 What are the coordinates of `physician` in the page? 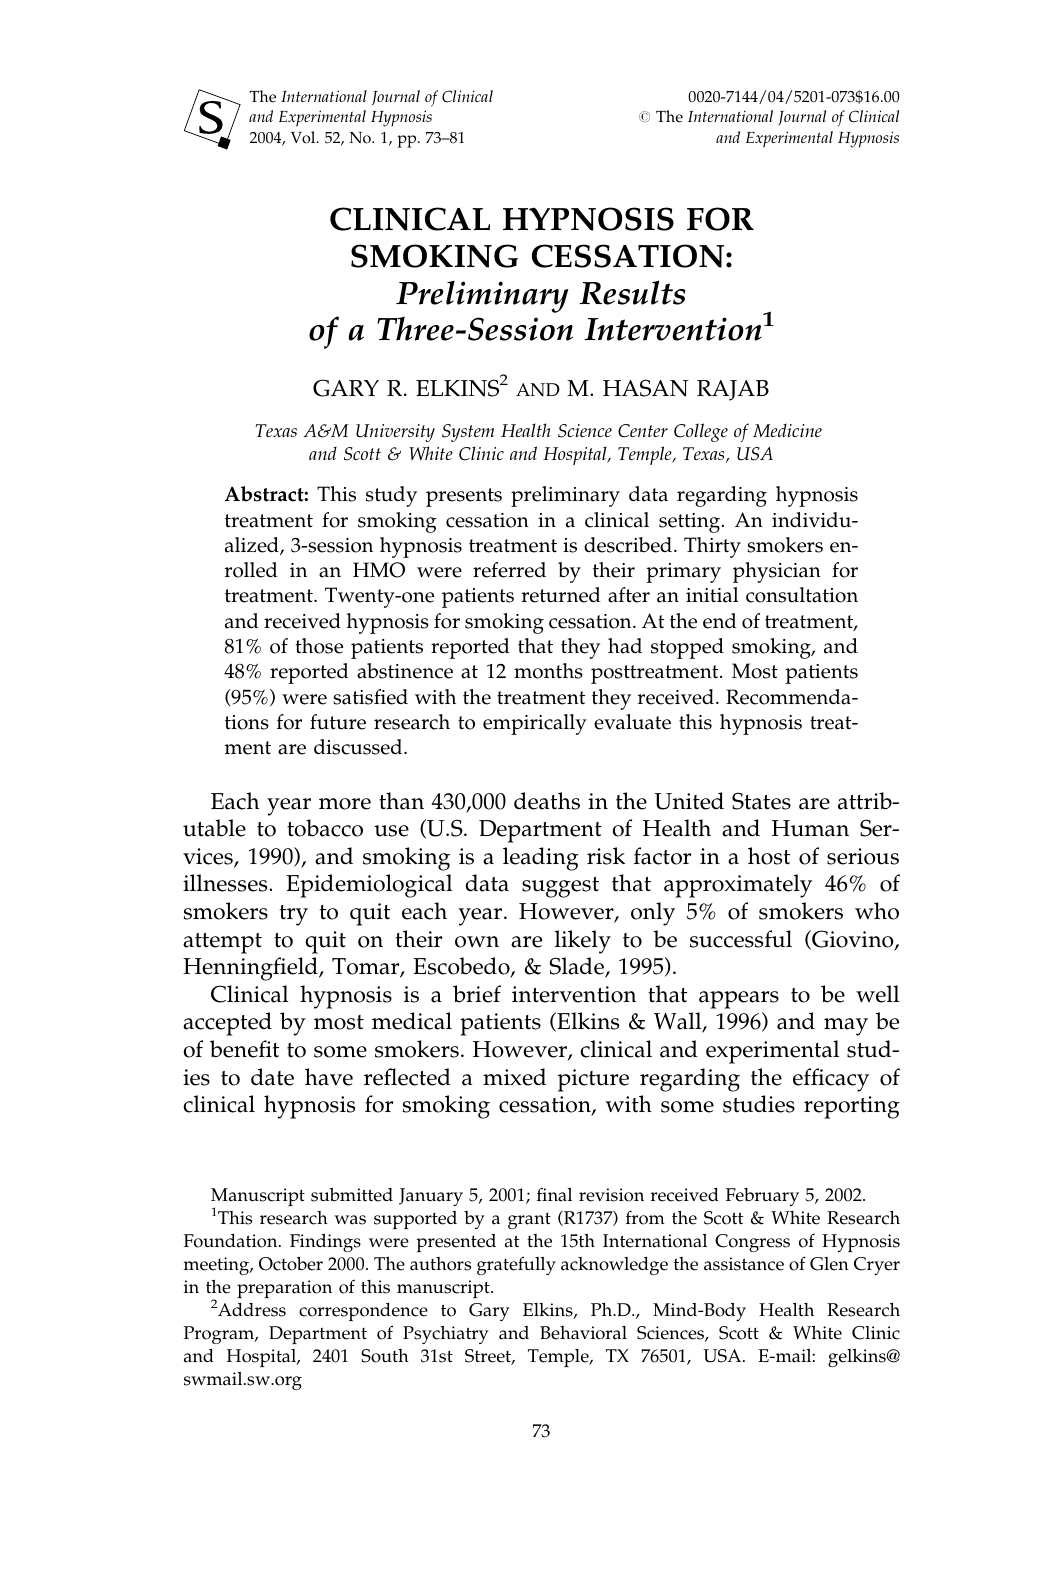 It's located at (777, 572).
